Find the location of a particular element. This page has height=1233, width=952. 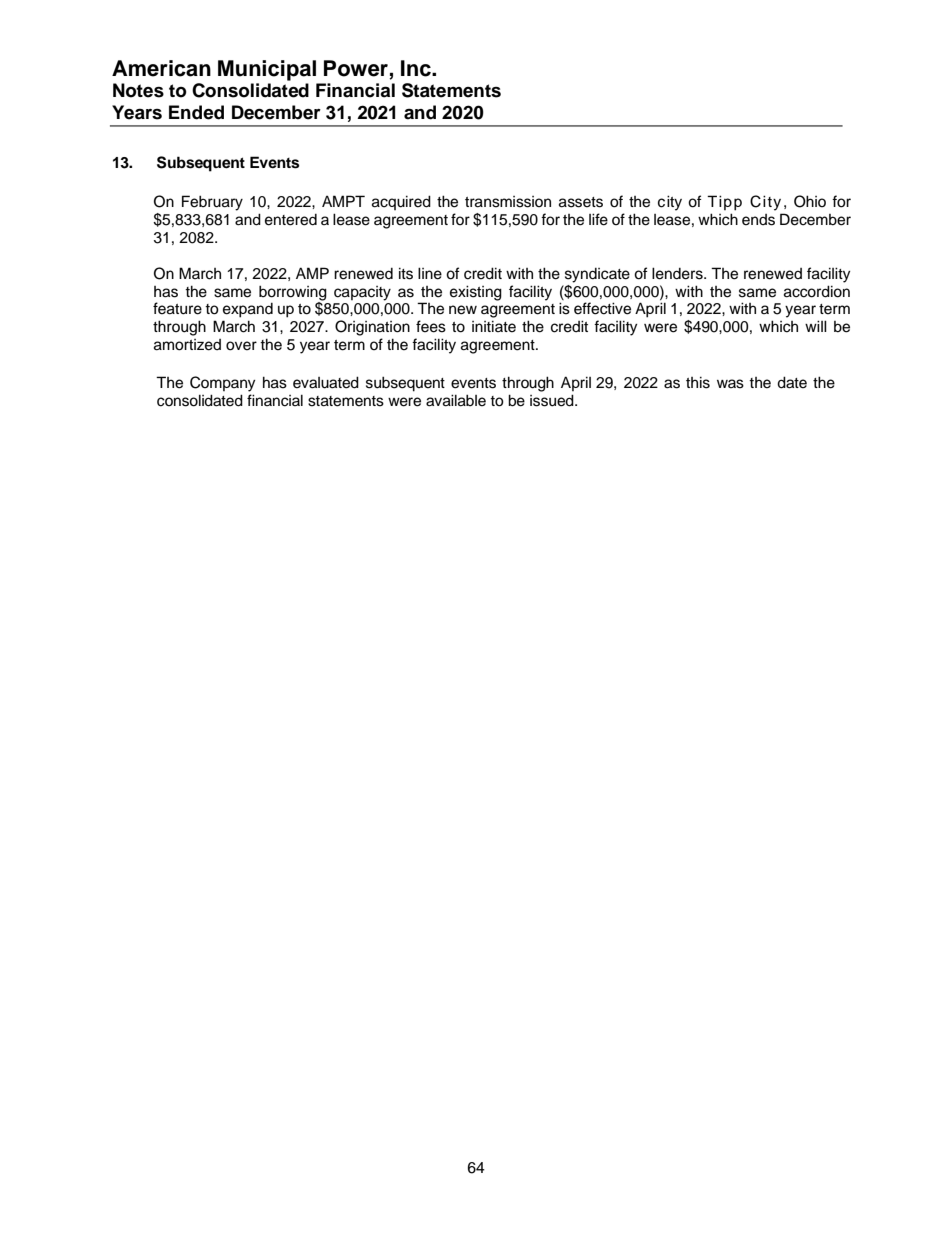

Power is located at coordinates (357, 69).
